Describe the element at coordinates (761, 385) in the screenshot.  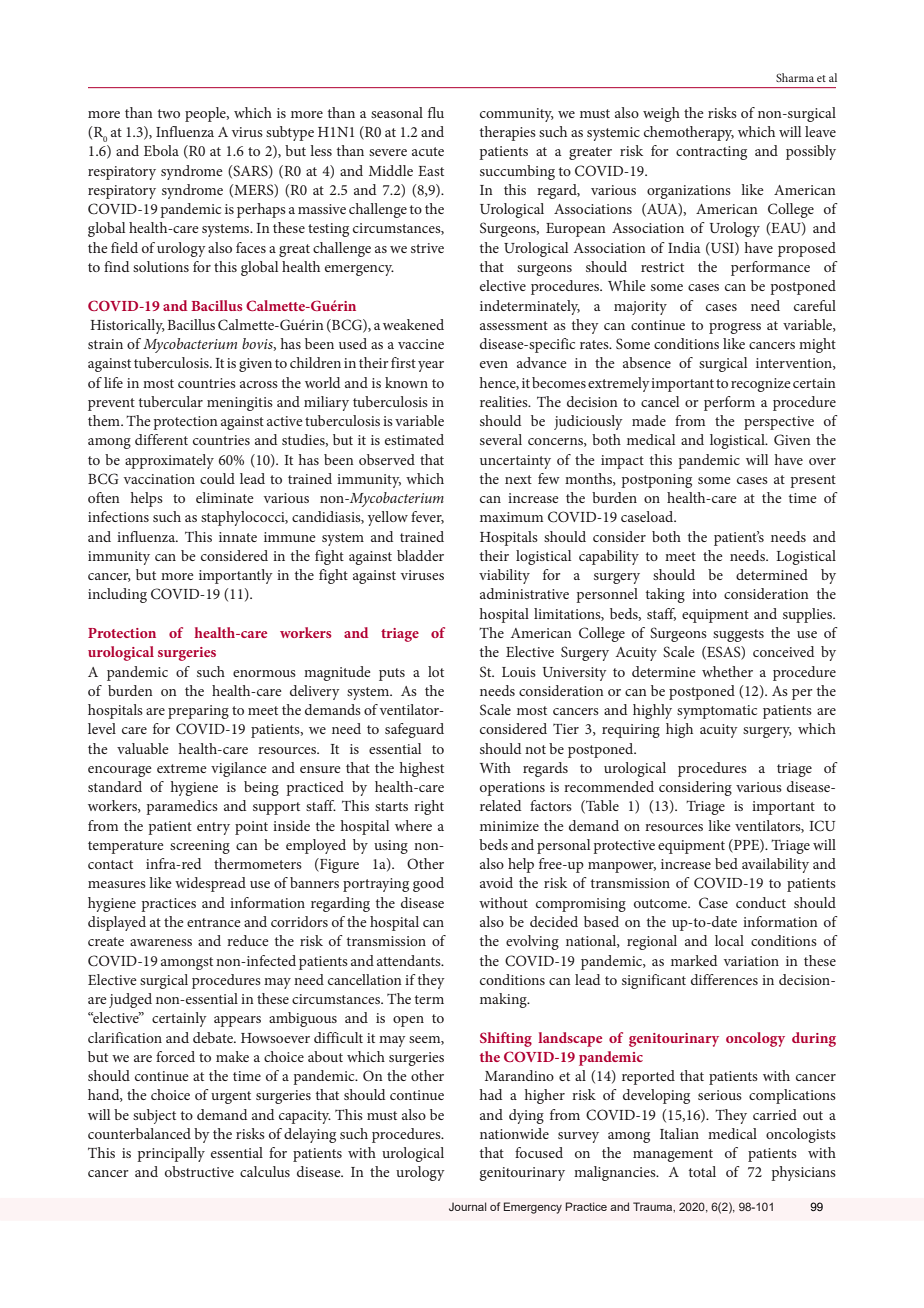
I see `recognize` at that location.
